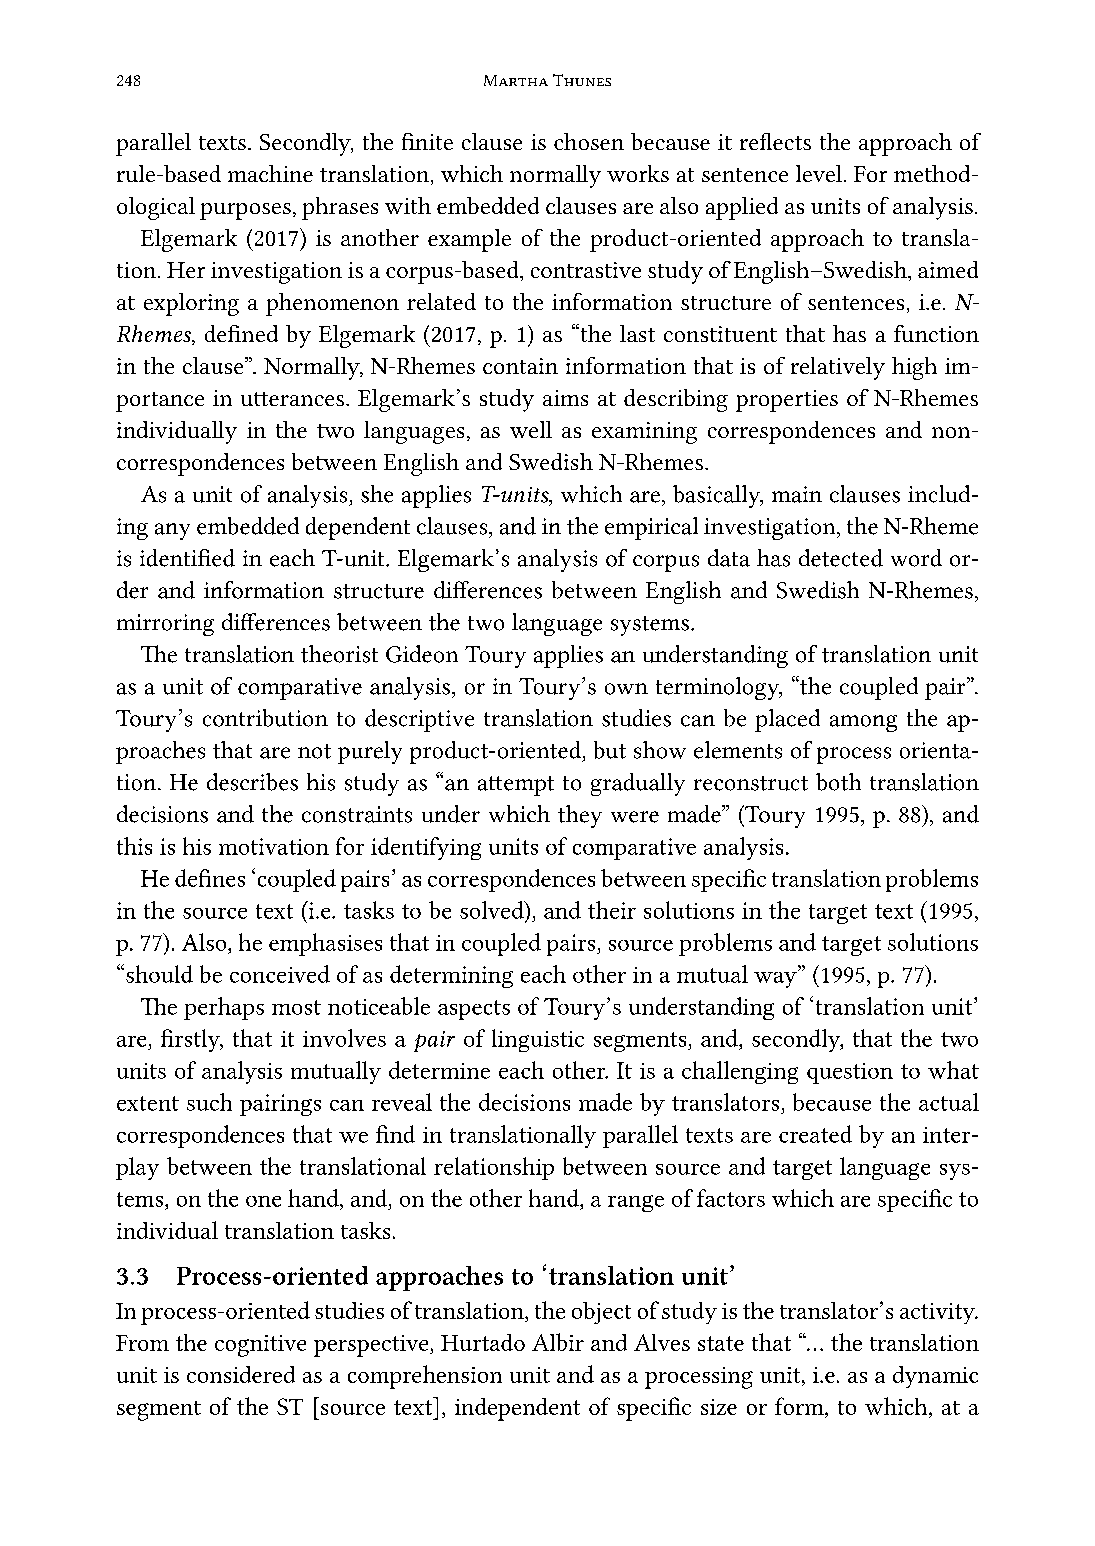 The image size is (1095, 1546). I want to click on chosen, so click(589, 141).
